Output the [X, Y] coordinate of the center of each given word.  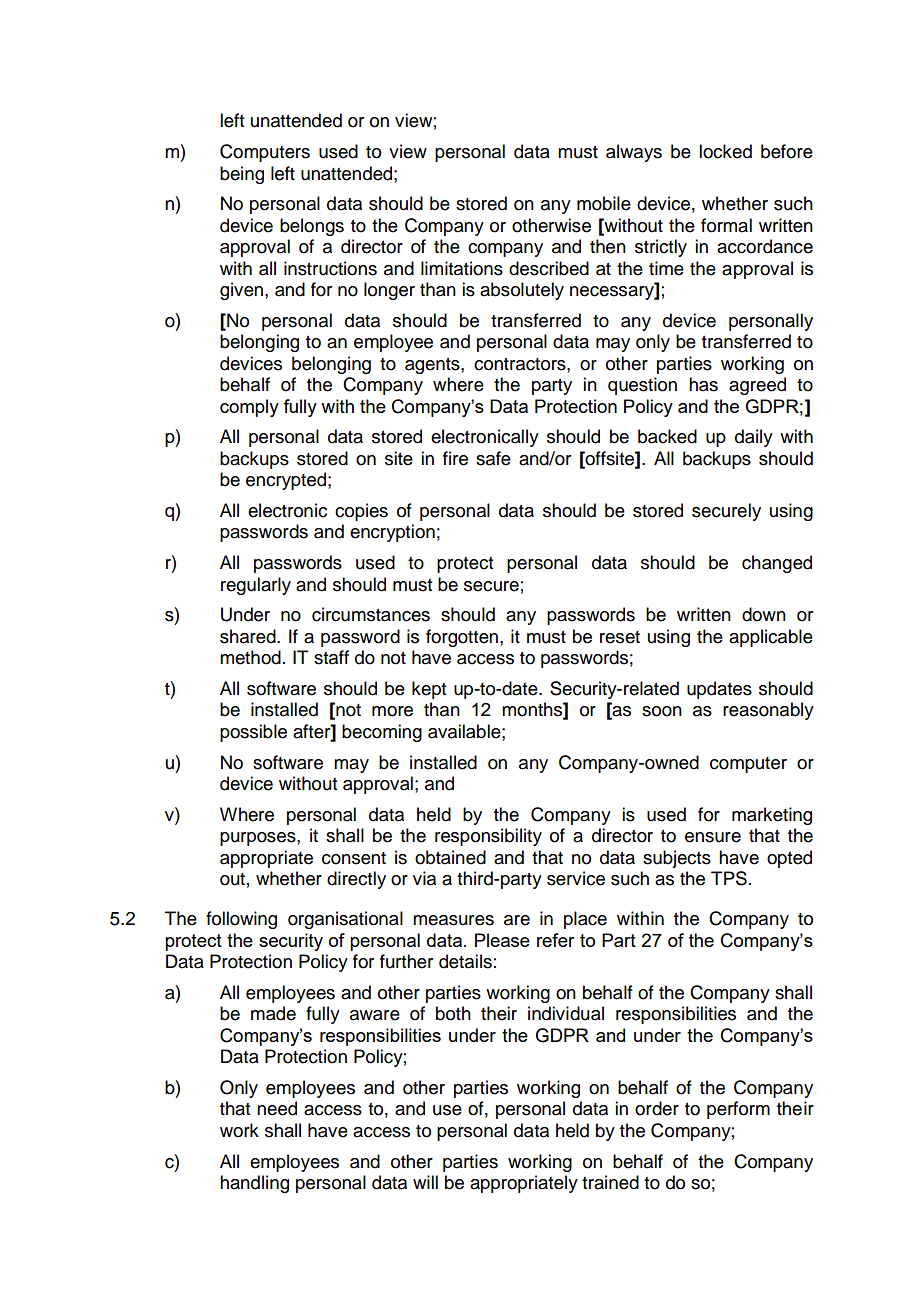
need [277, 1108]
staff [331, 657]
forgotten [463, 638]
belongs [312, 227]
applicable [771, 638]
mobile [604, 203]
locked [725, 151]
